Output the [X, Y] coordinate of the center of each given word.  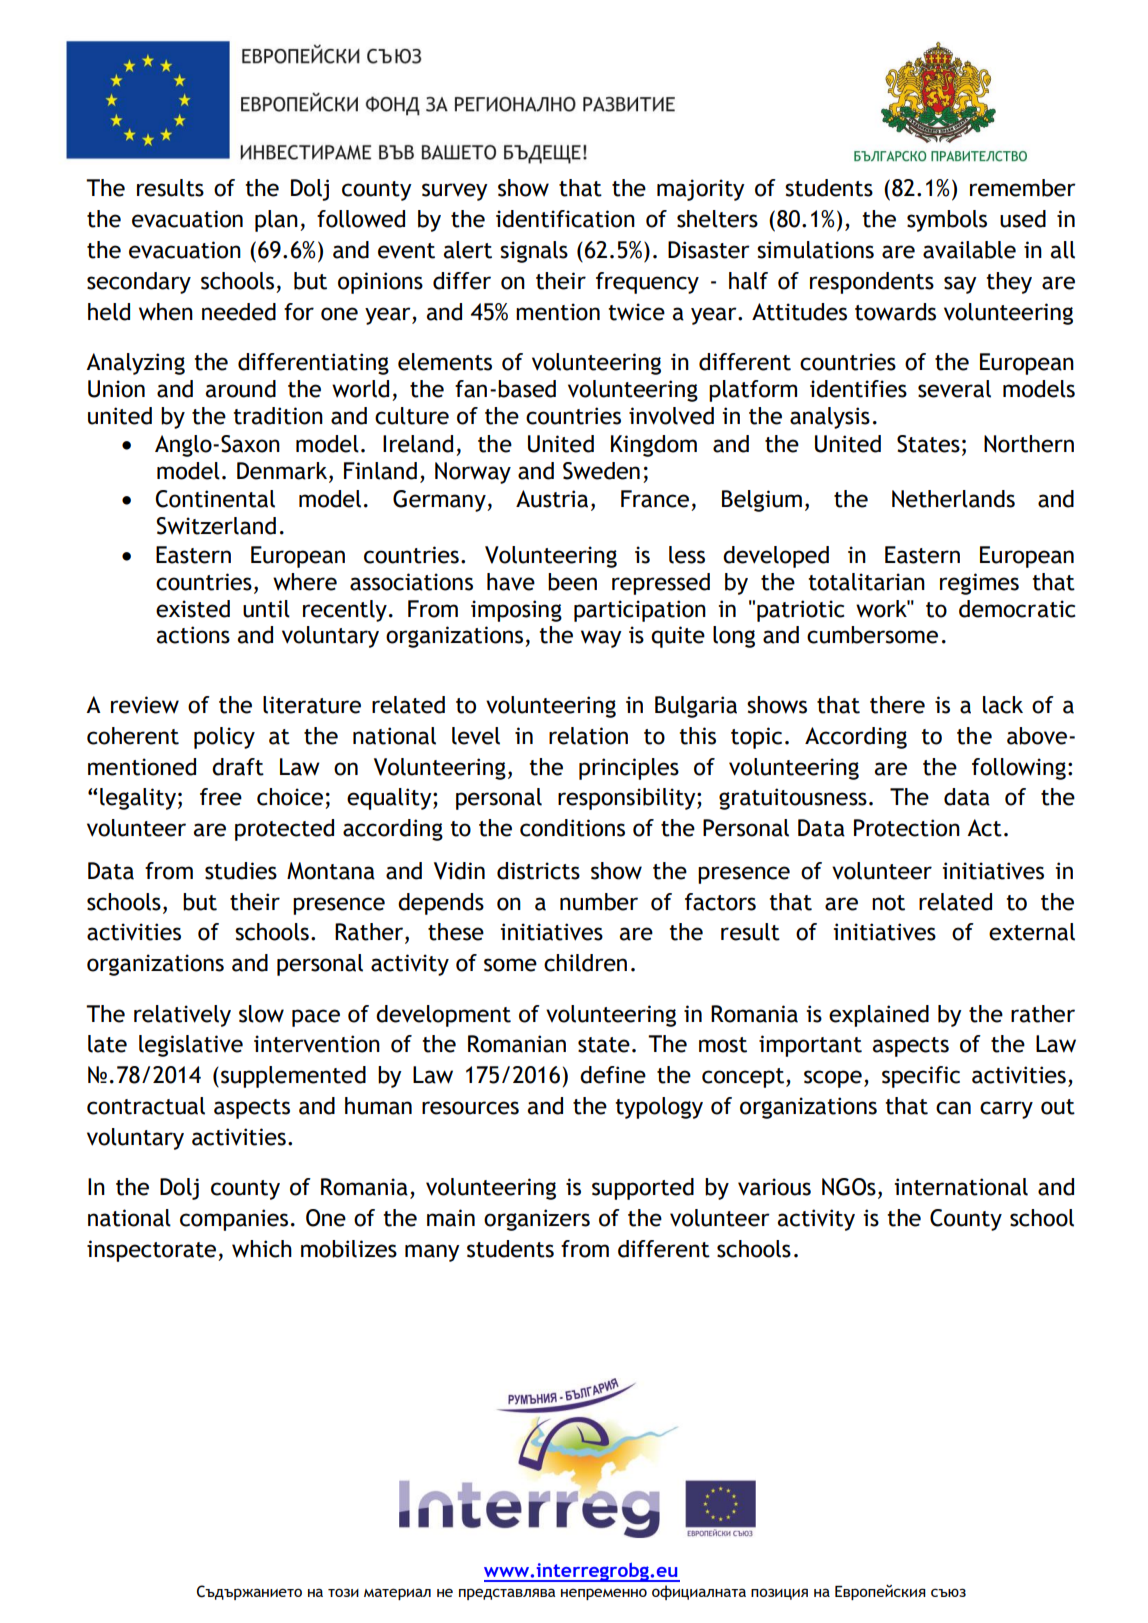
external [1032, 932]
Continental [215, 499]
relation [588, 736]
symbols [947, 221]
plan [276, 221]
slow [261, 1014]
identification [565, 219]
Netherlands [953, 499]
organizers [537, 1220]
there [897, 705]
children [585, 963]
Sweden [601, 471]
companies [234, 1220]
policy [224, 738]
